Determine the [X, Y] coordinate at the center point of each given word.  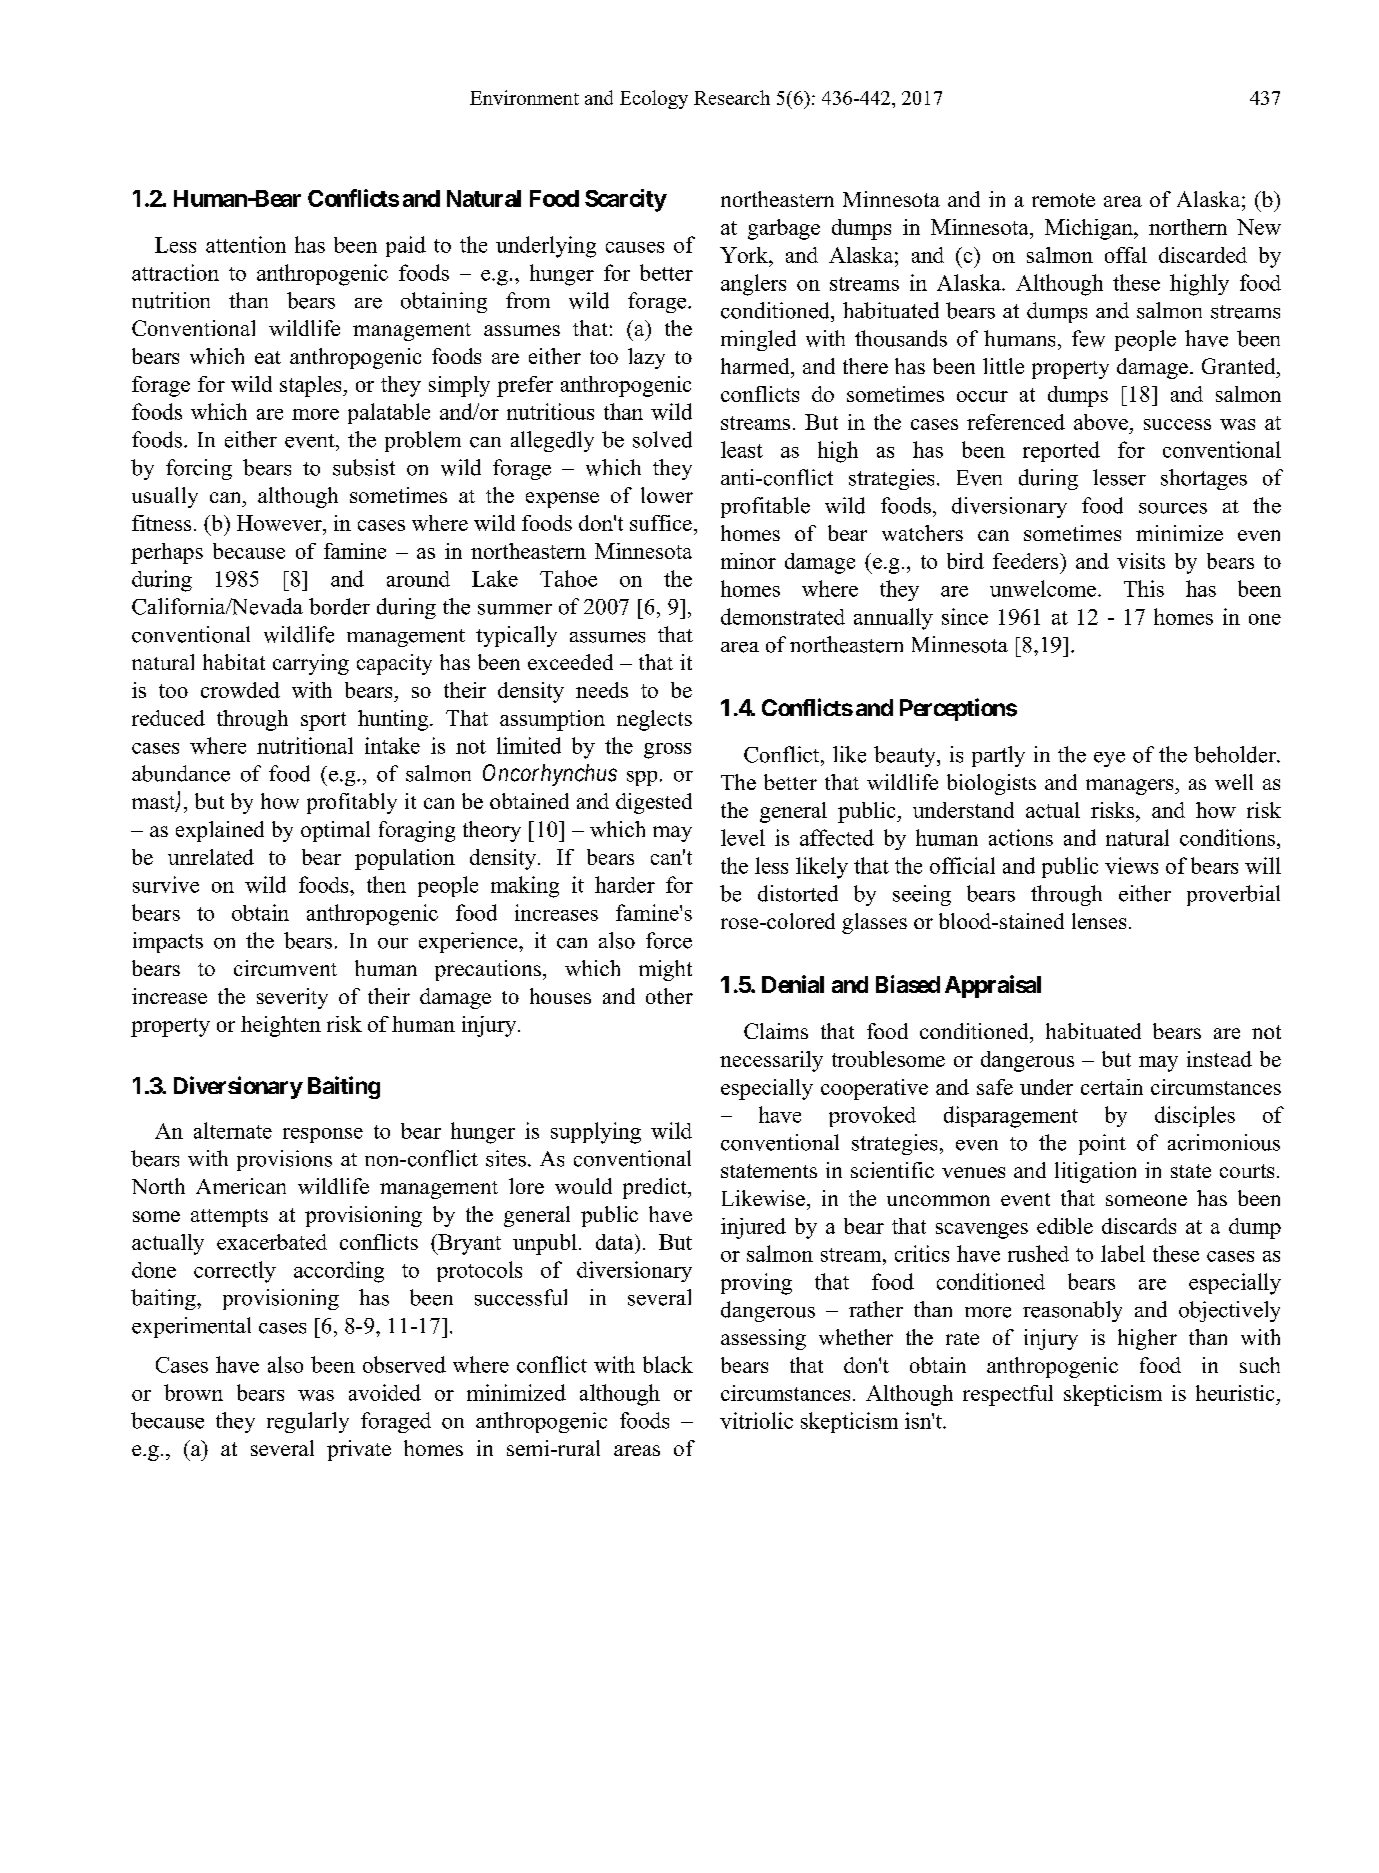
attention [246, 244]
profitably [352, 803]
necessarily [771, 1061]
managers [1131, 787]
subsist [364, 467]
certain [1112, 1087]
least [742, 449]
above [1101, 422]
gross [667, 751]
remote [1063, 200]
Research [732, 97]
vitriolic [756, 1420]
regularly [308, 1422]
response [323, 1135]
